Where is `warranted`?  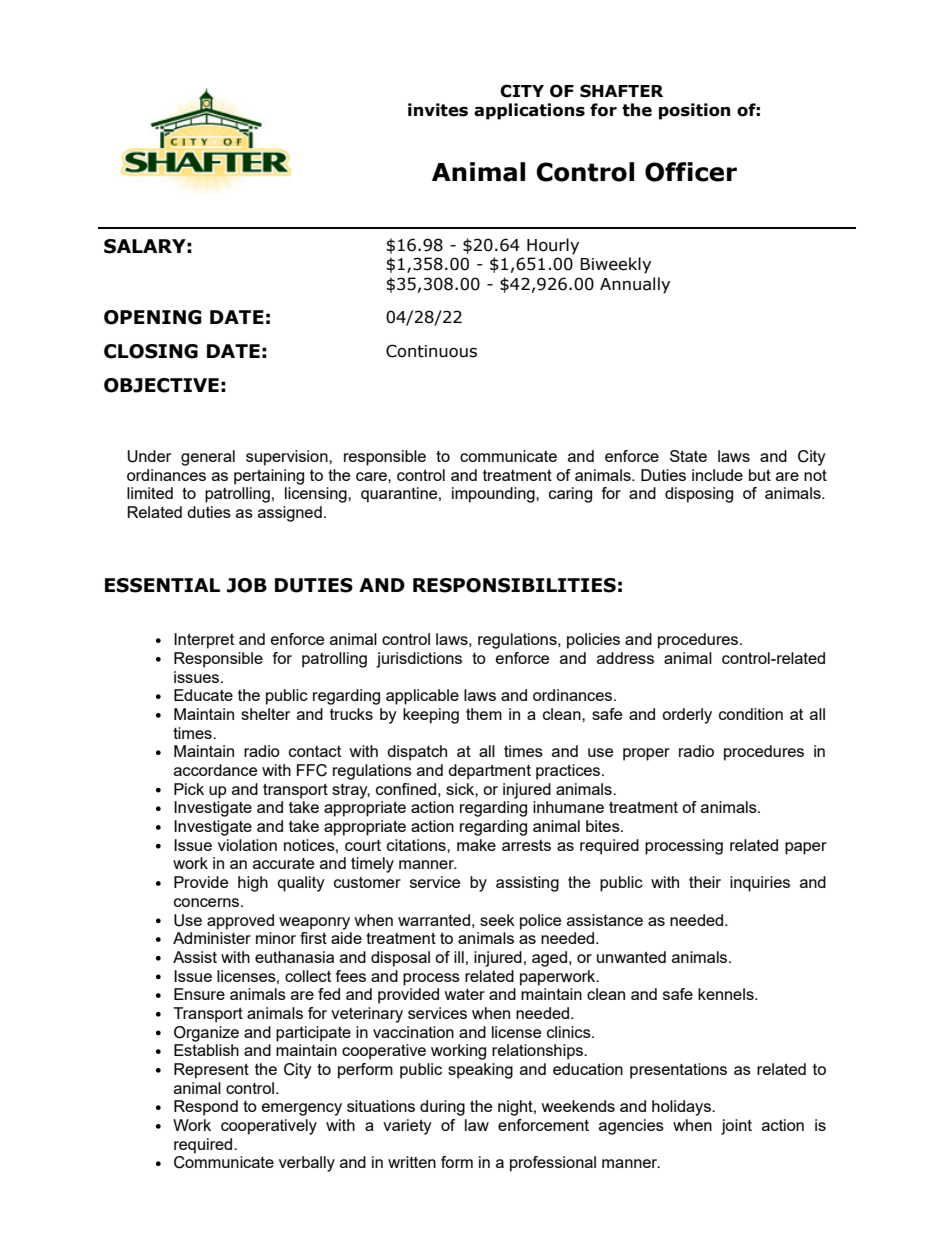 warranted is located at coordinates (434, 920).
